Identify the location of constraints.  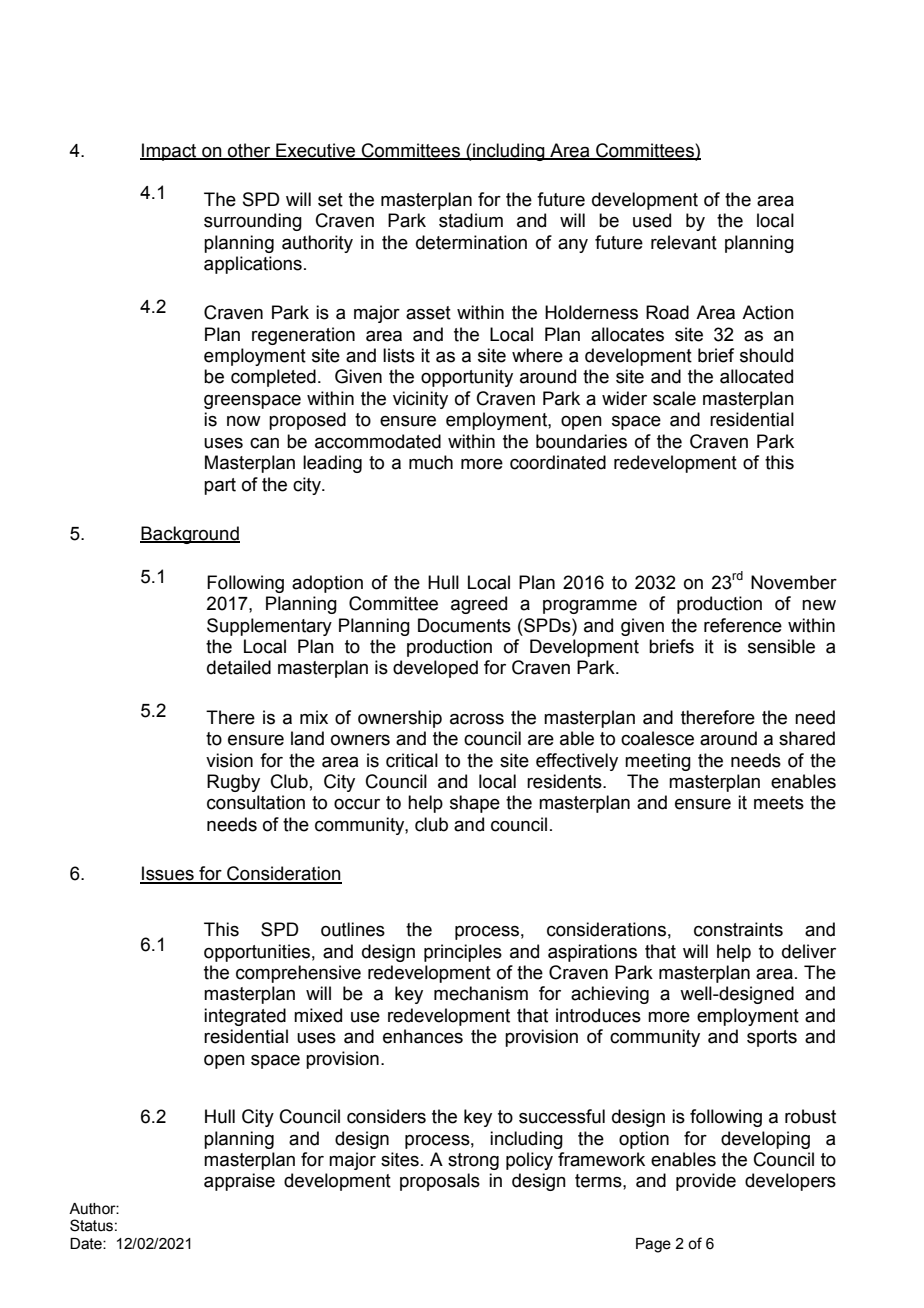
(738, 929).
